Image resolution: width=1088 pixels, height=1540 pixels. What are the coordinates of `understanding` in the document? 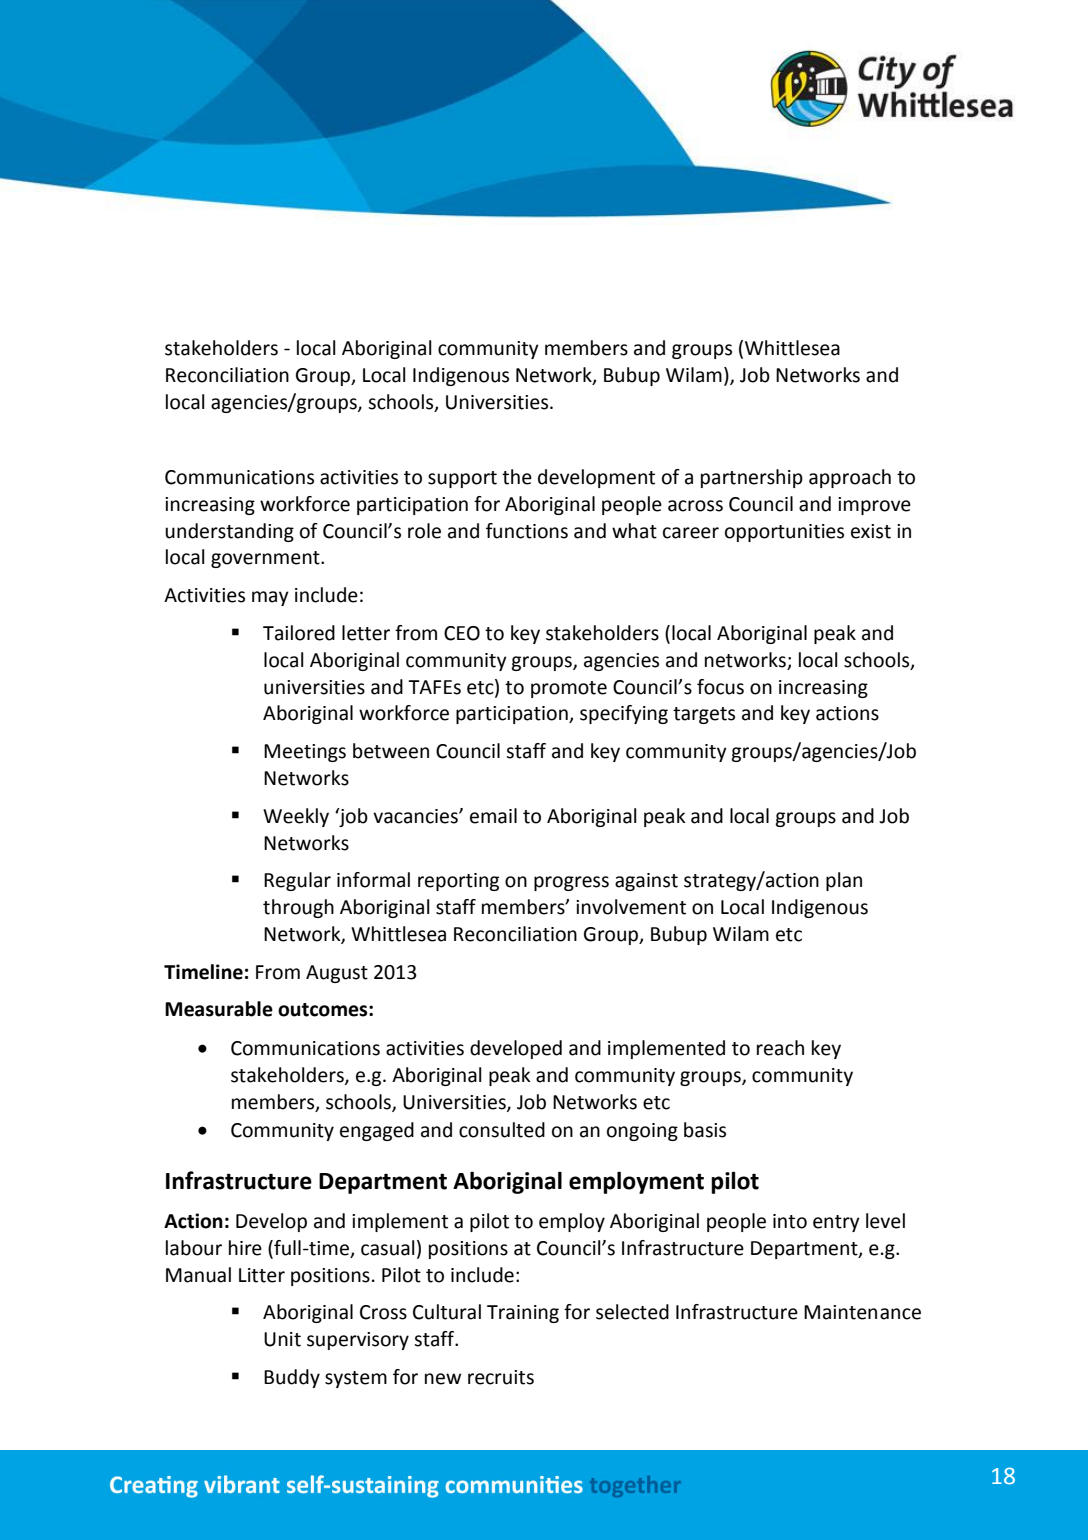 It's located at (229, 532).
